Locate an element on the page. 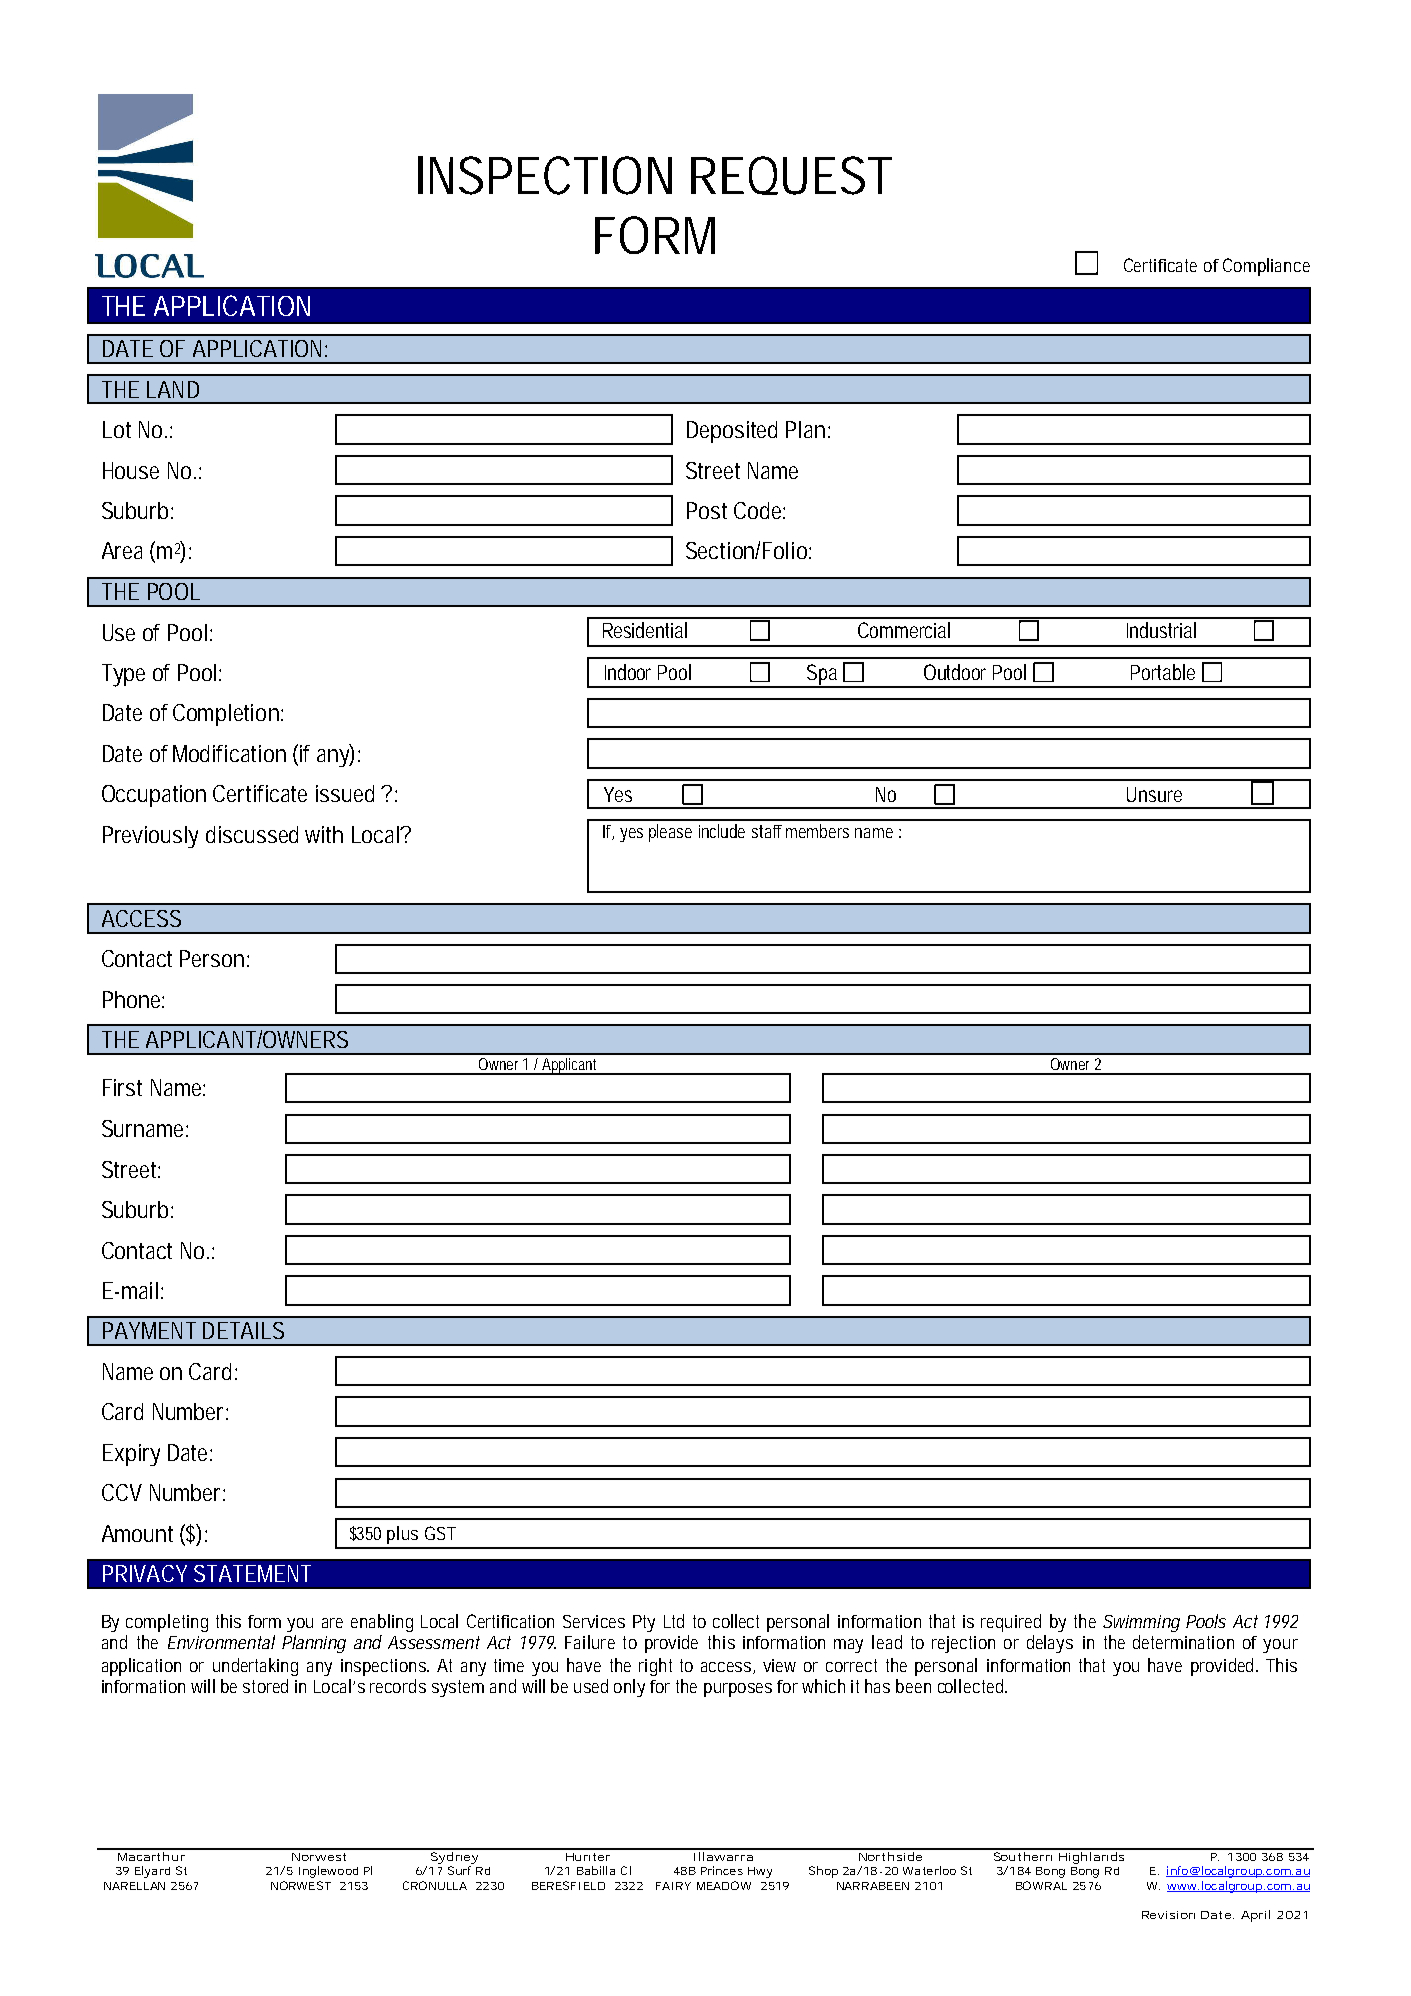 The width and height of the document is (1411, 1996). Princes is located at coordinates (722, 1870).
